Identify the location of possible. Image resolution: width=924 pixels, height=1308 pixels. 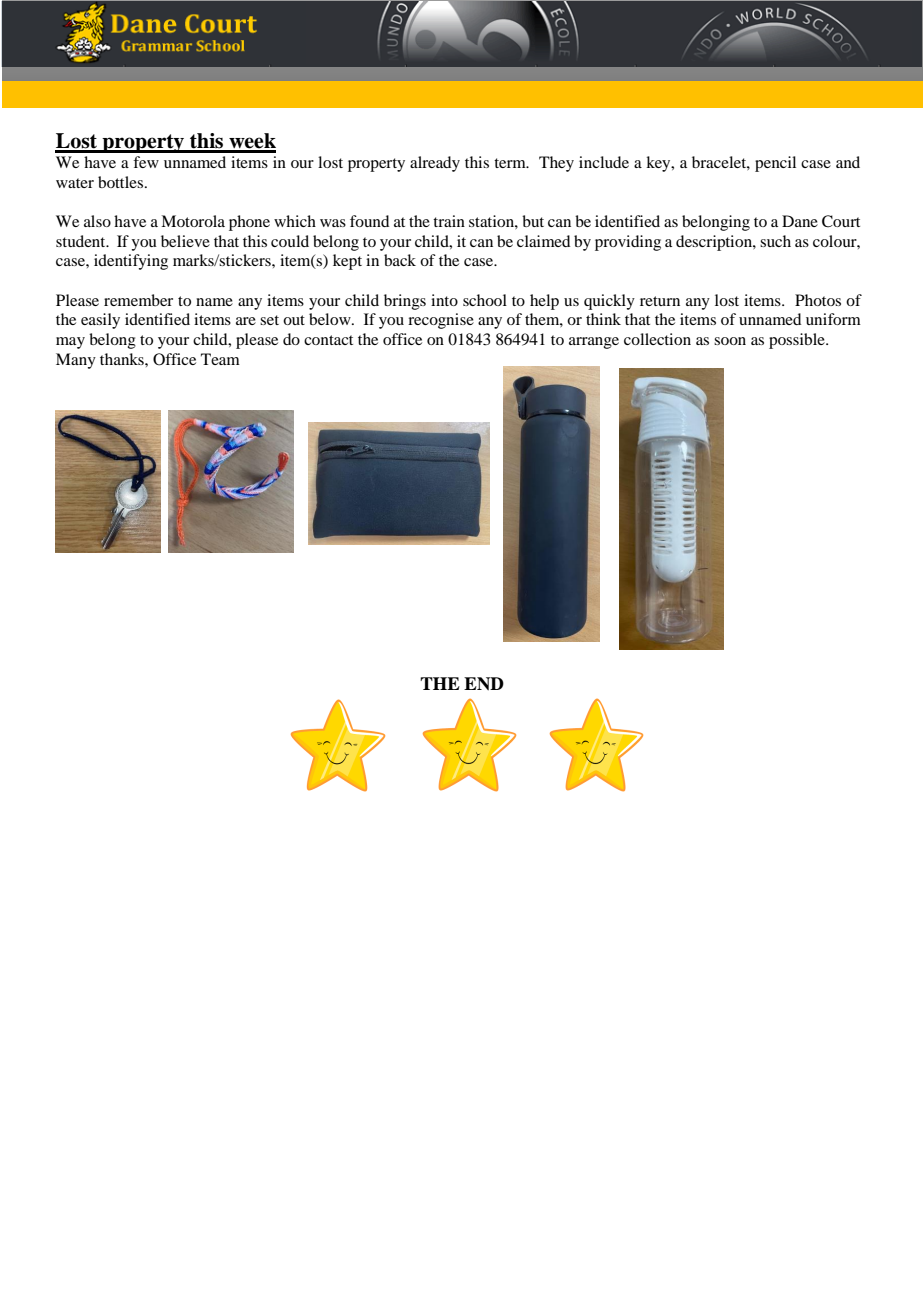
(798, 341).
